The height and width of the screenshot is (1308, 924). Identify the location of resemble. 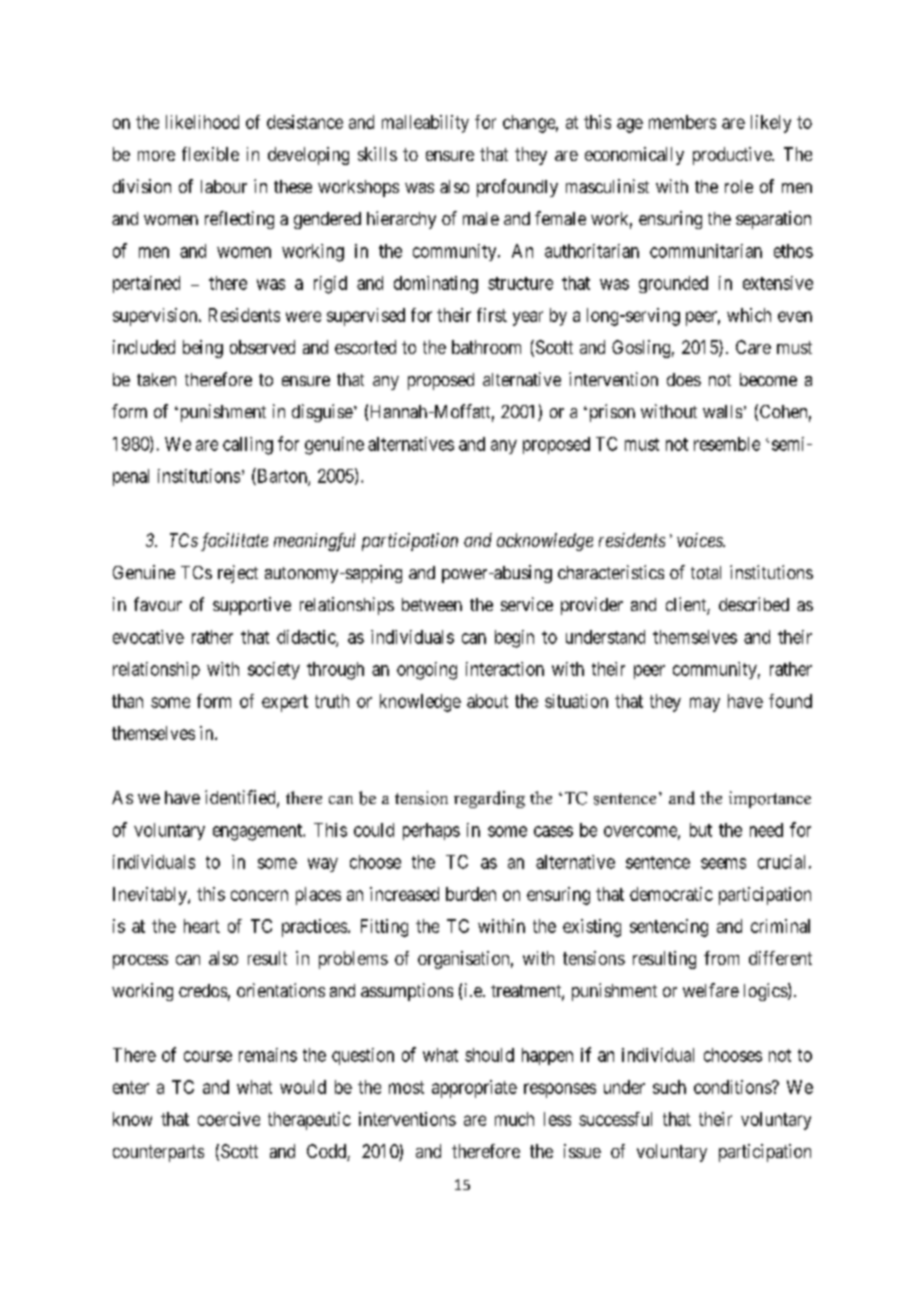
(727, 444).
